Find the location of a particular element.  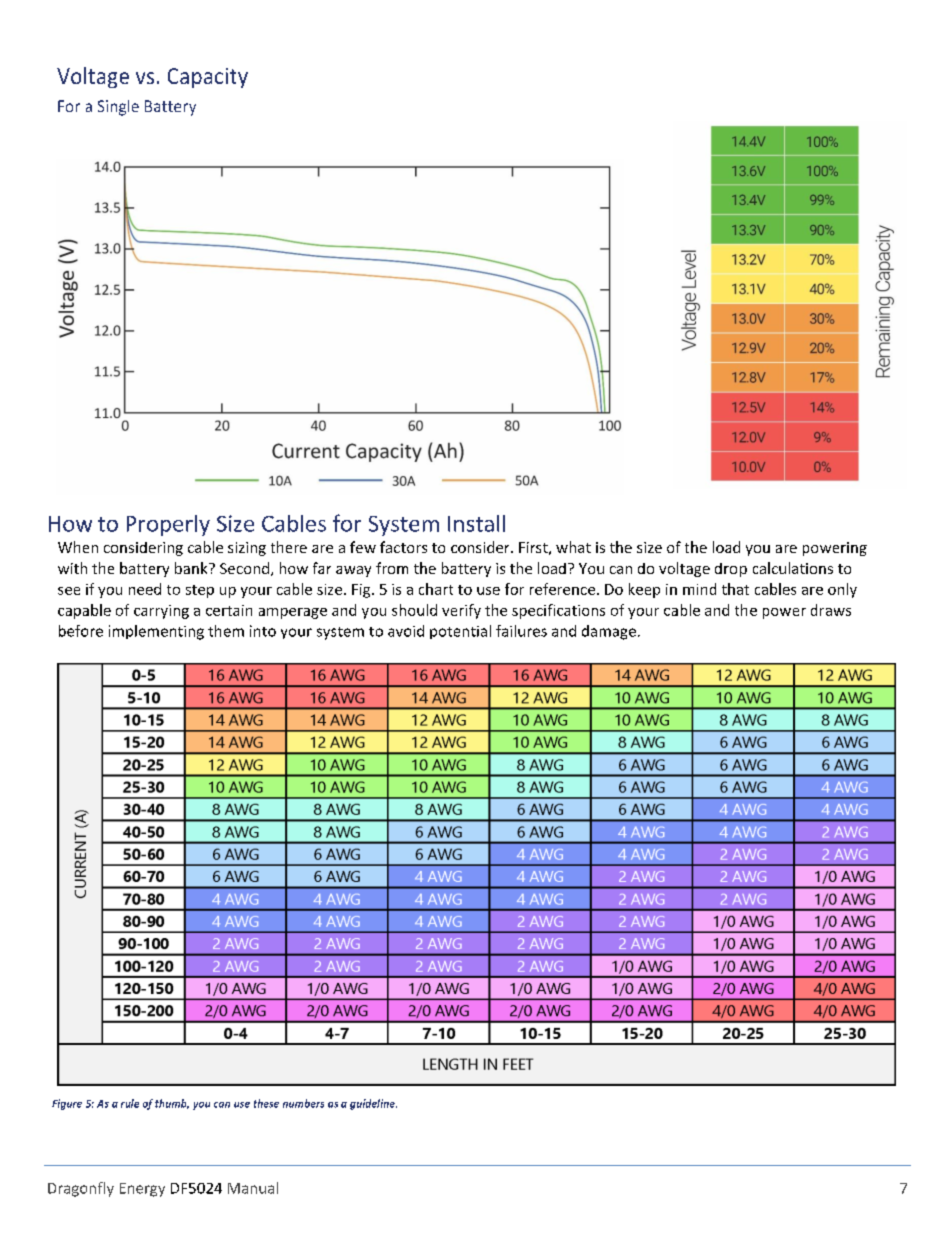

calculations is located at coordinates (793, 568).
